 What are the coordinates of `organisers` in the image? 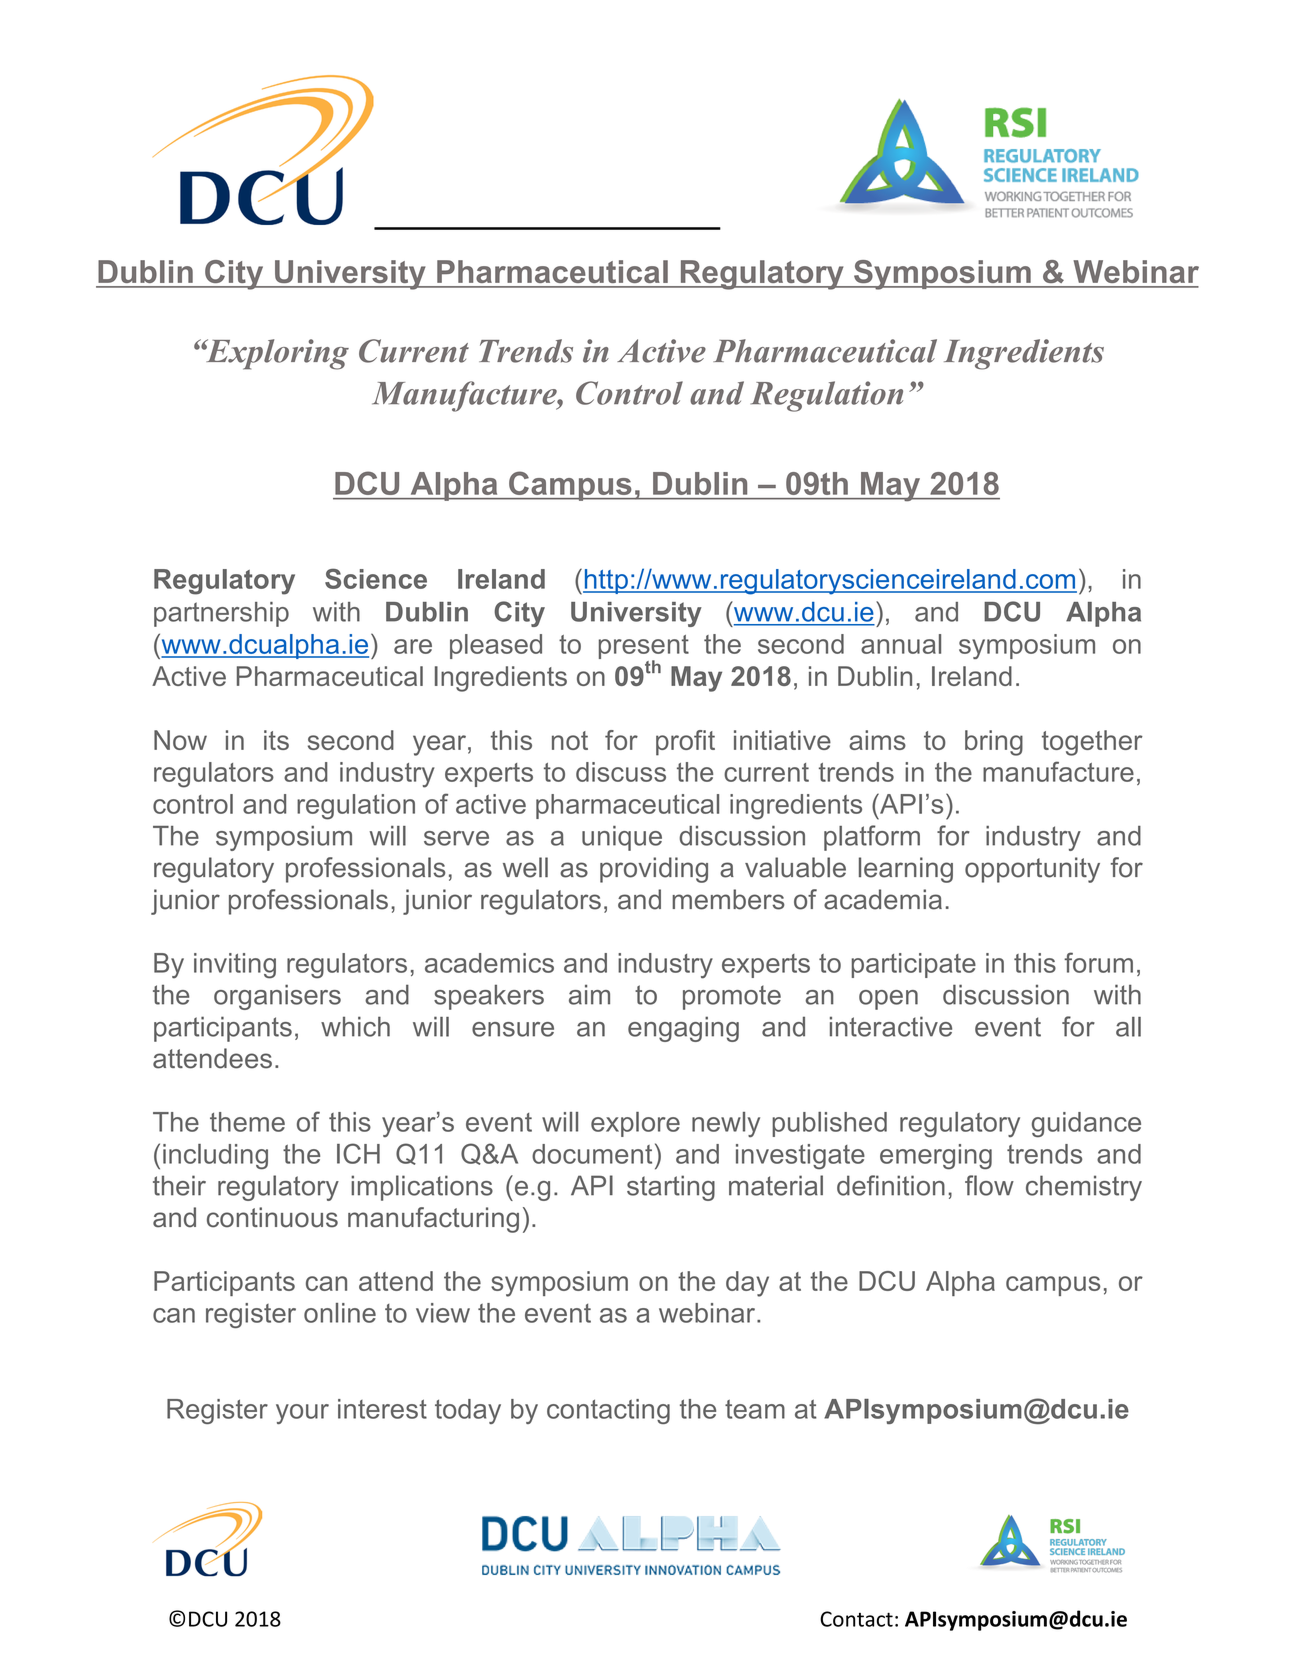 It's located at (277, 997).
